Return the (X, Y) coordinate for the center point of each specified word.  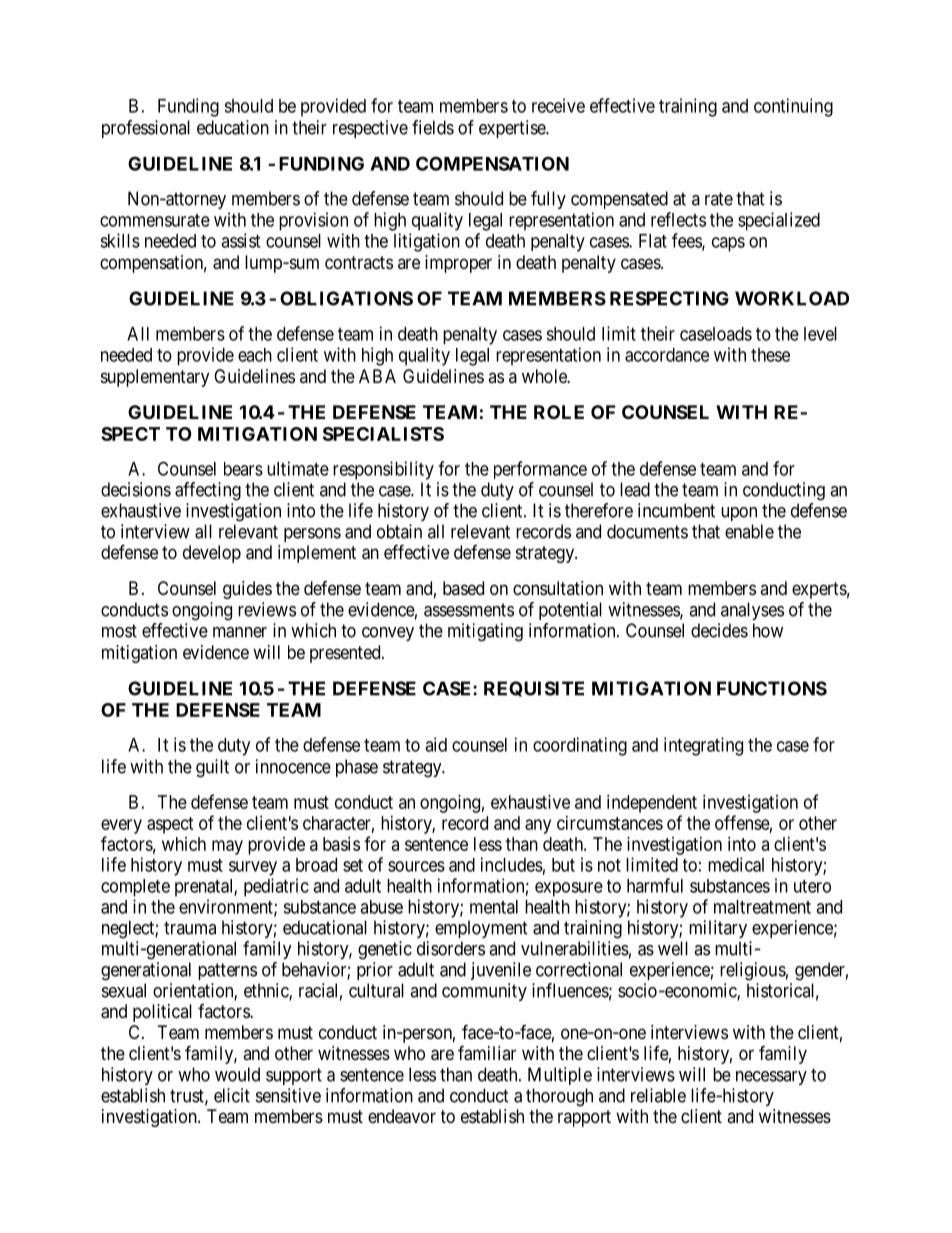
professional (146, 129)
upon (739, 514)
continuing (793, 107)
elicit (232, 1095)
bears (243, 469)
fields (433, 127)
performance (540, 470)
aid (436, 744)
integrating (703, 746)
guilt (212, 768)
